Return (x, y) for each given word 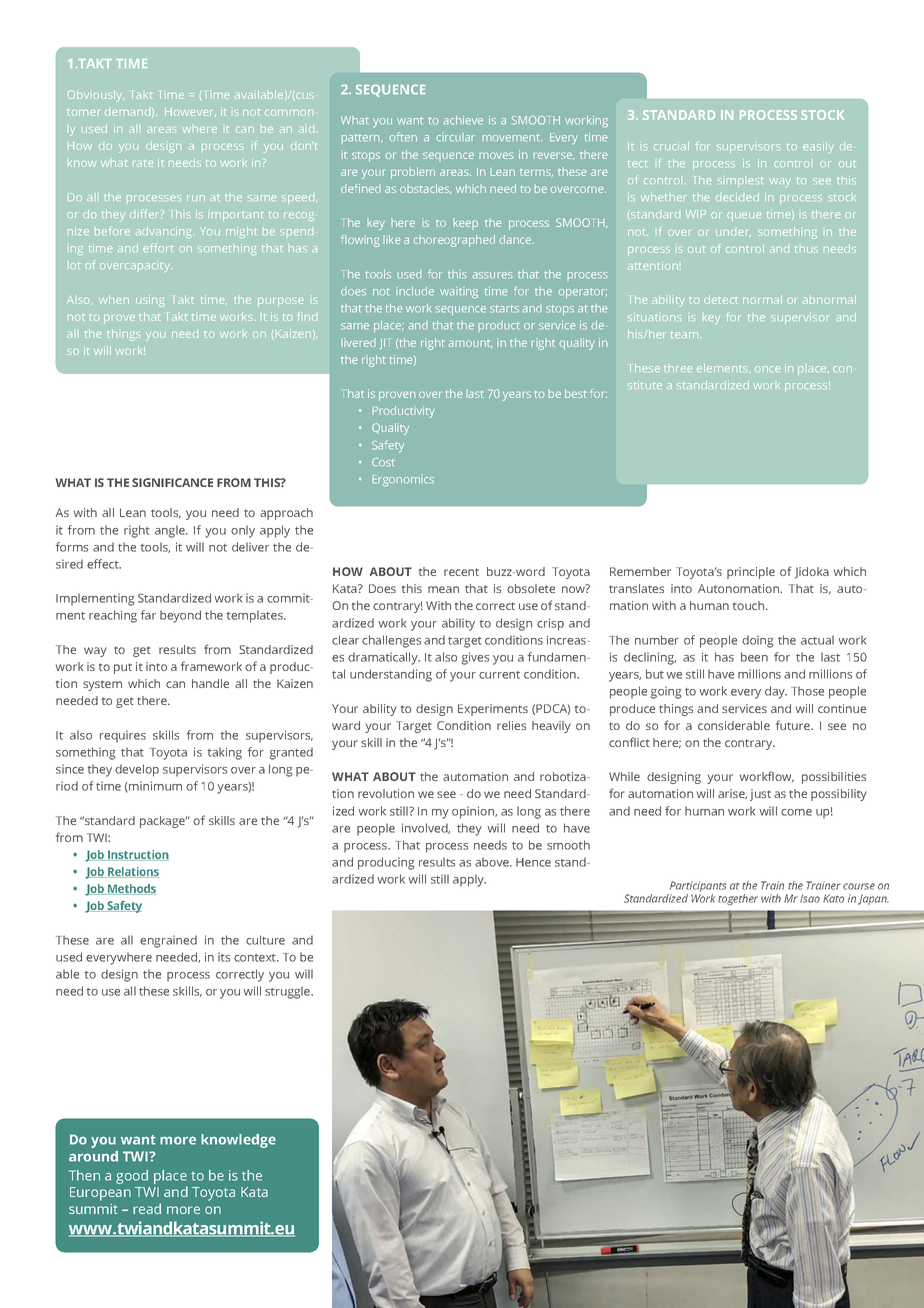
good (132, 1177)
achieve (463, 120)
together (738, 899)
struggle (288, 992)
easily (818, 147)
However (190, 112)
